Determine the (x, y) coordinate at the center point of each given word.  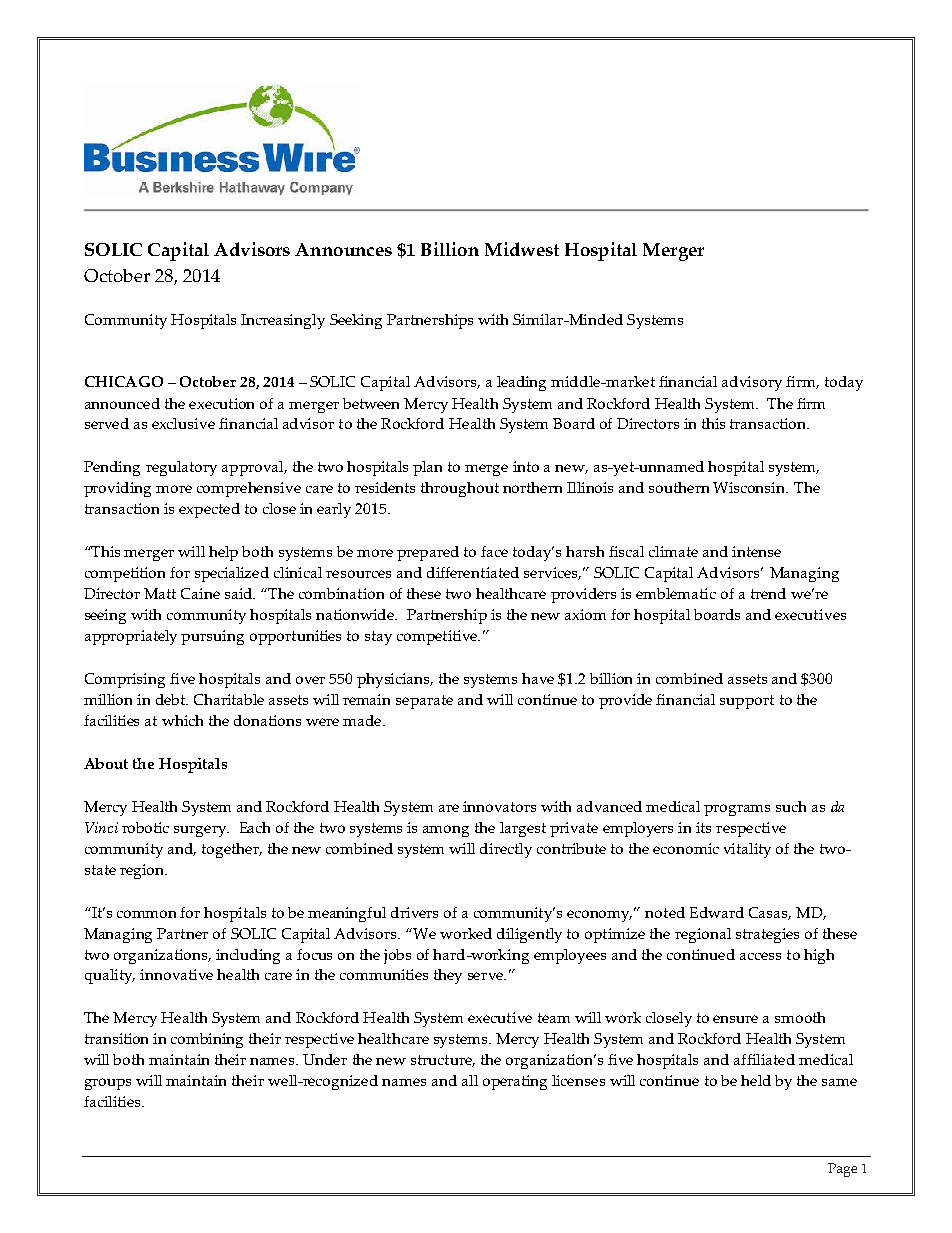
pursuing (212, 637)
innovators (499, 806)
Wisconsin (750, 487)
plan (427, 468)
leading (521, 383)
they (448, 976)
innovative (176, 974)
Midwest (522, 249)
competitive (438, 637)
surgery (201, 831)
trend (768, 593)
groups (108, 1084)
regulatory (181, 468)
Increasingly (283, 321)
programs (737, 810)
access (760, 956)
